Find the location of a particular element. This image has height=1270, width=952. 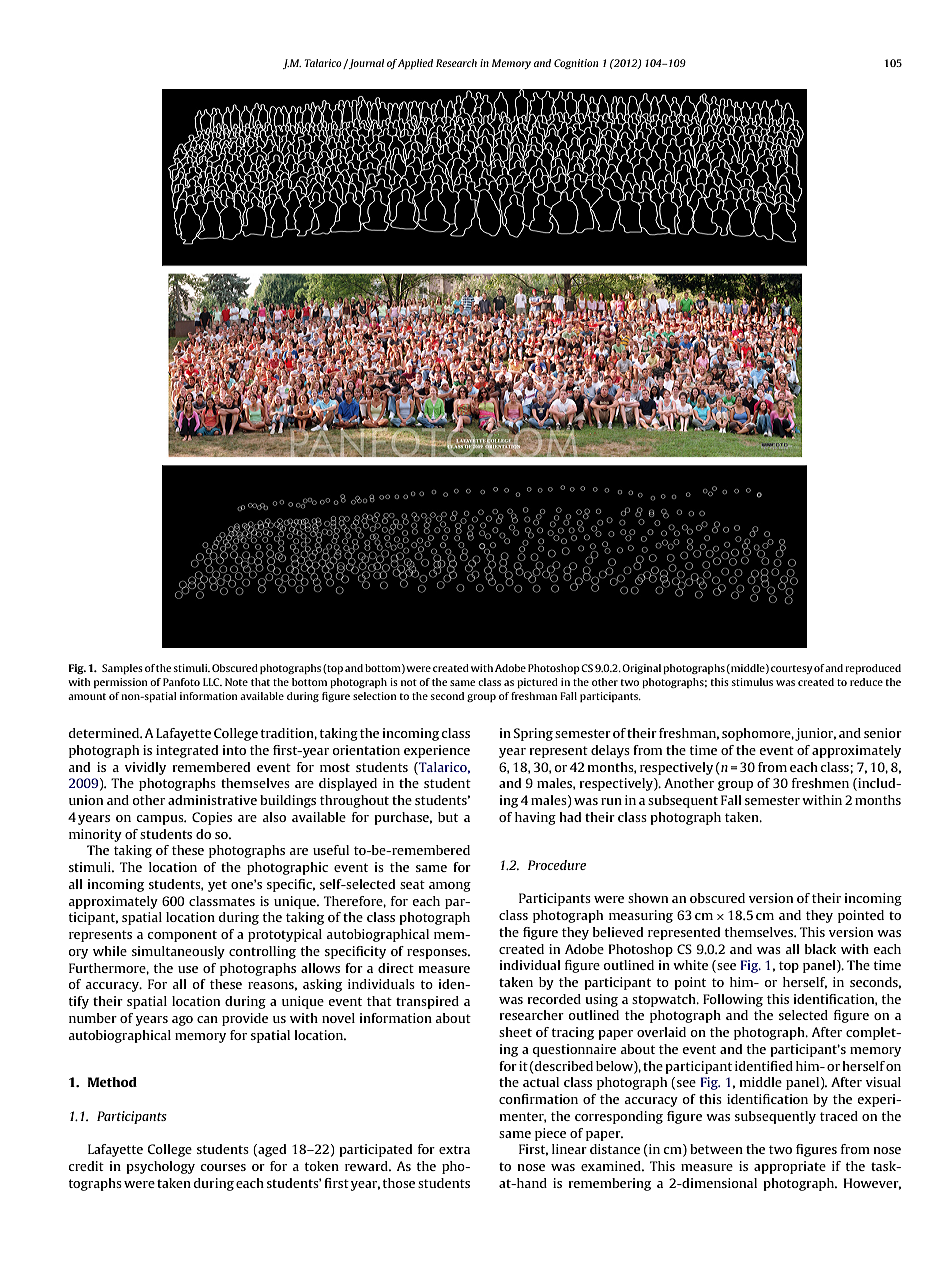

Samples is located at coordinates (122, 669).
